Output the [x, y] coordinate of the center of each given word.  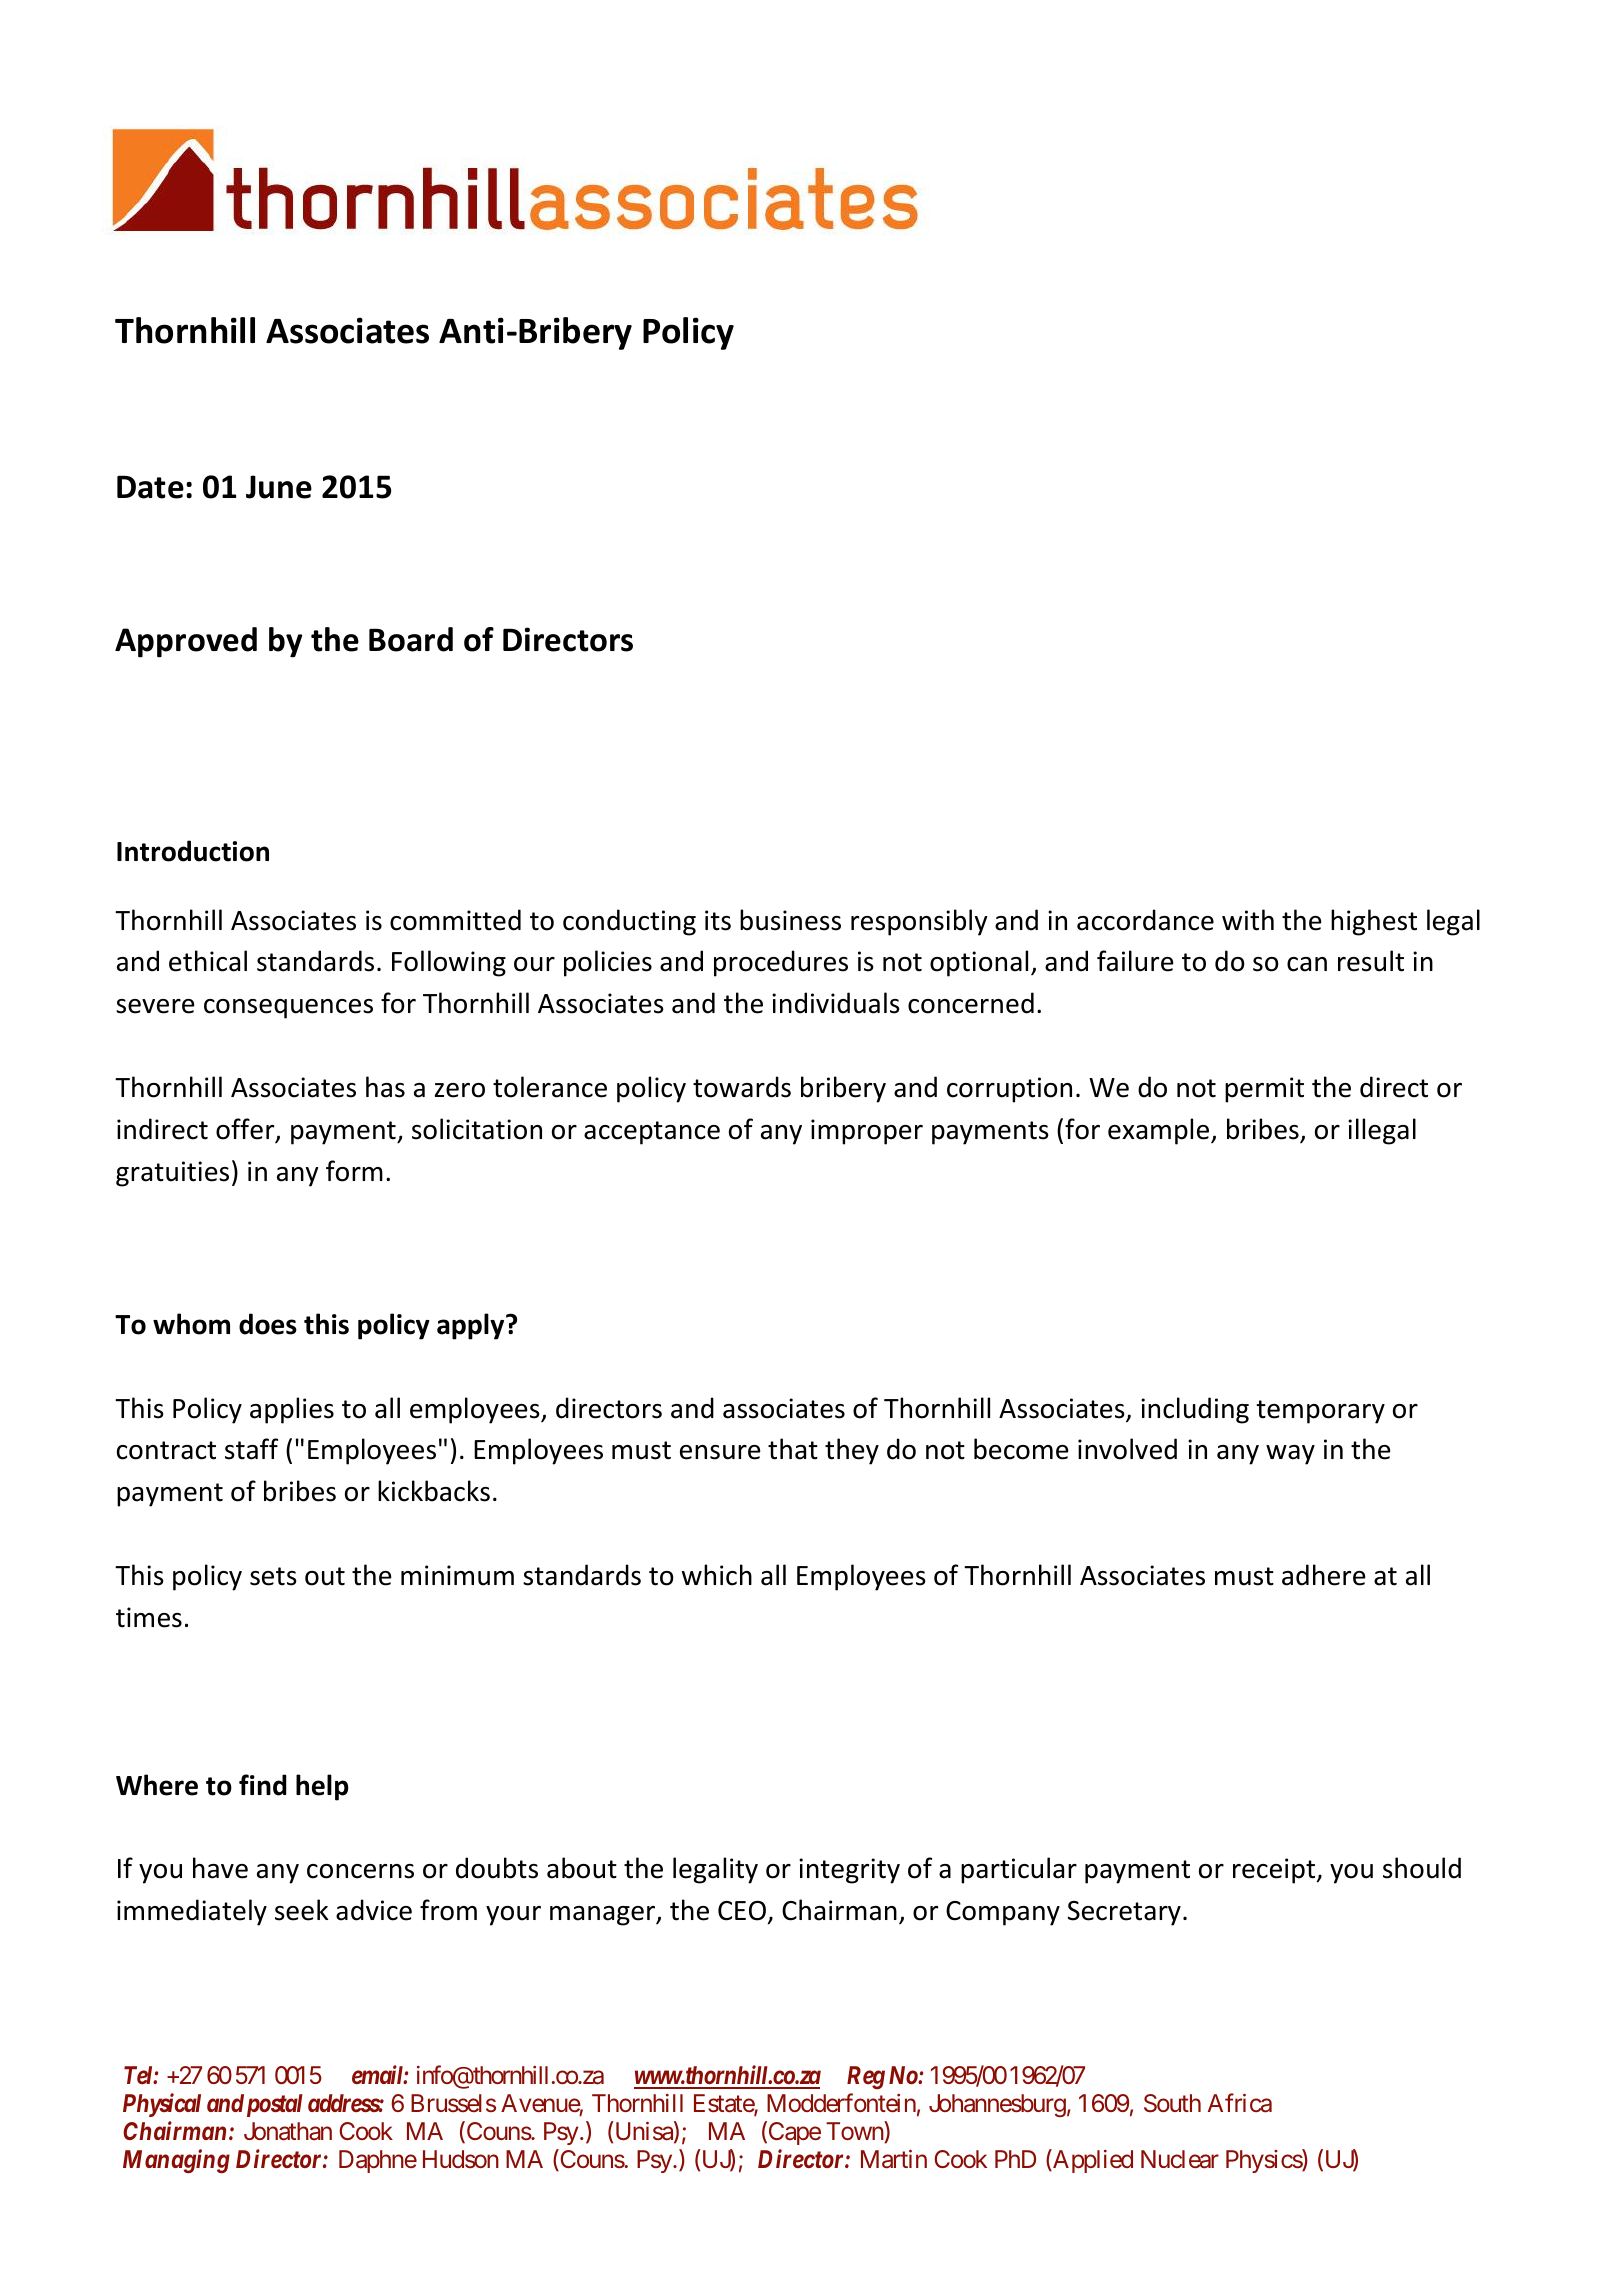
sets [273, 1576]
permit [1264, 1090]
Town [855, 2132]
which [717, 1575]
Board [411, 639]
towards [742, 1087]
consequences [288, 1009]
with [1248, 920]
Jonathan [288, 2131]
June [279, 487]
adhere [1324, 1575]
